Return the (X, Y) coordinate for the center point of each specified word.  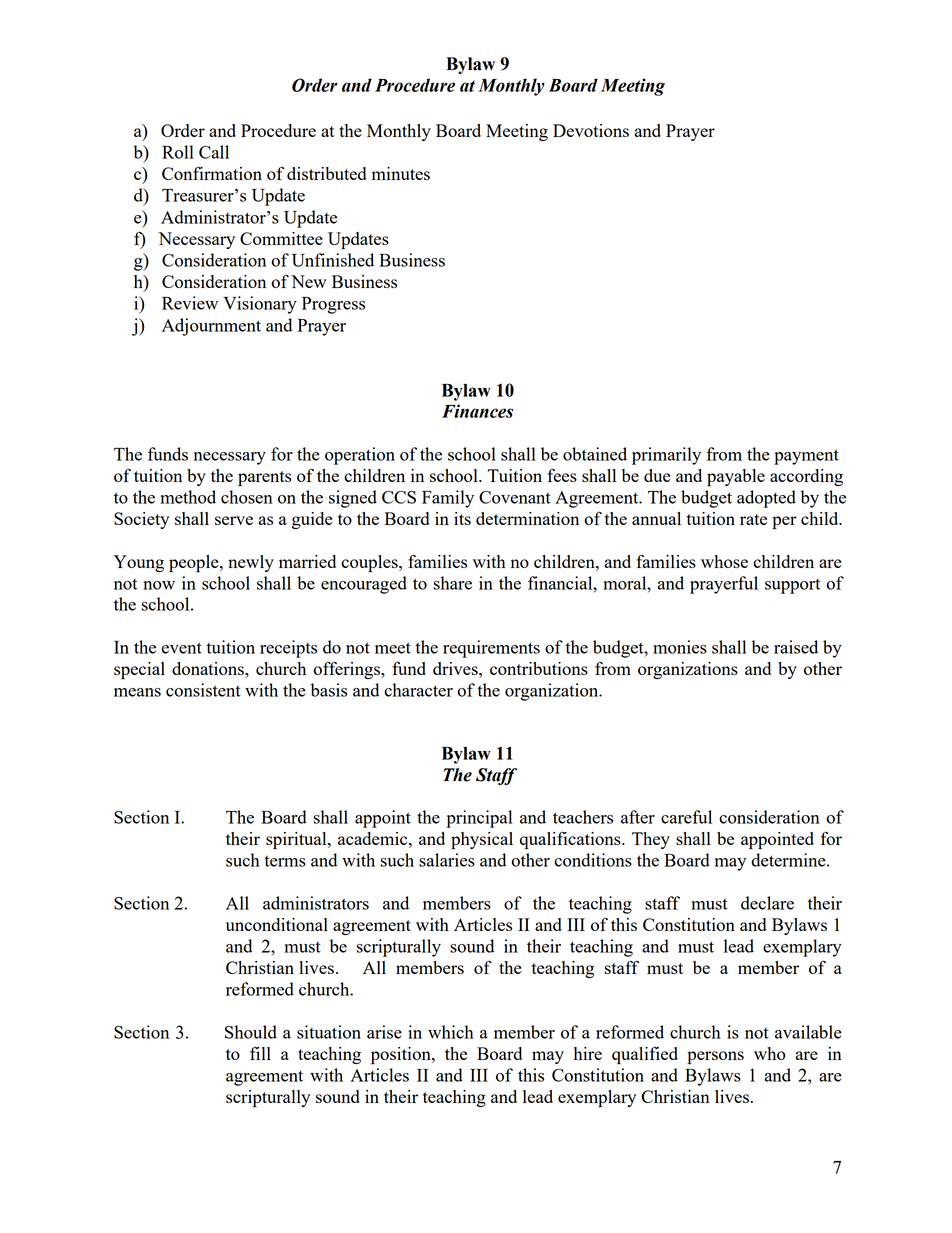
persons (715, 1058)
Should (251, 1032)
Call (214, 152)
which (451, 1032)
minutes (401, 173)
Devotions (591, 130)
